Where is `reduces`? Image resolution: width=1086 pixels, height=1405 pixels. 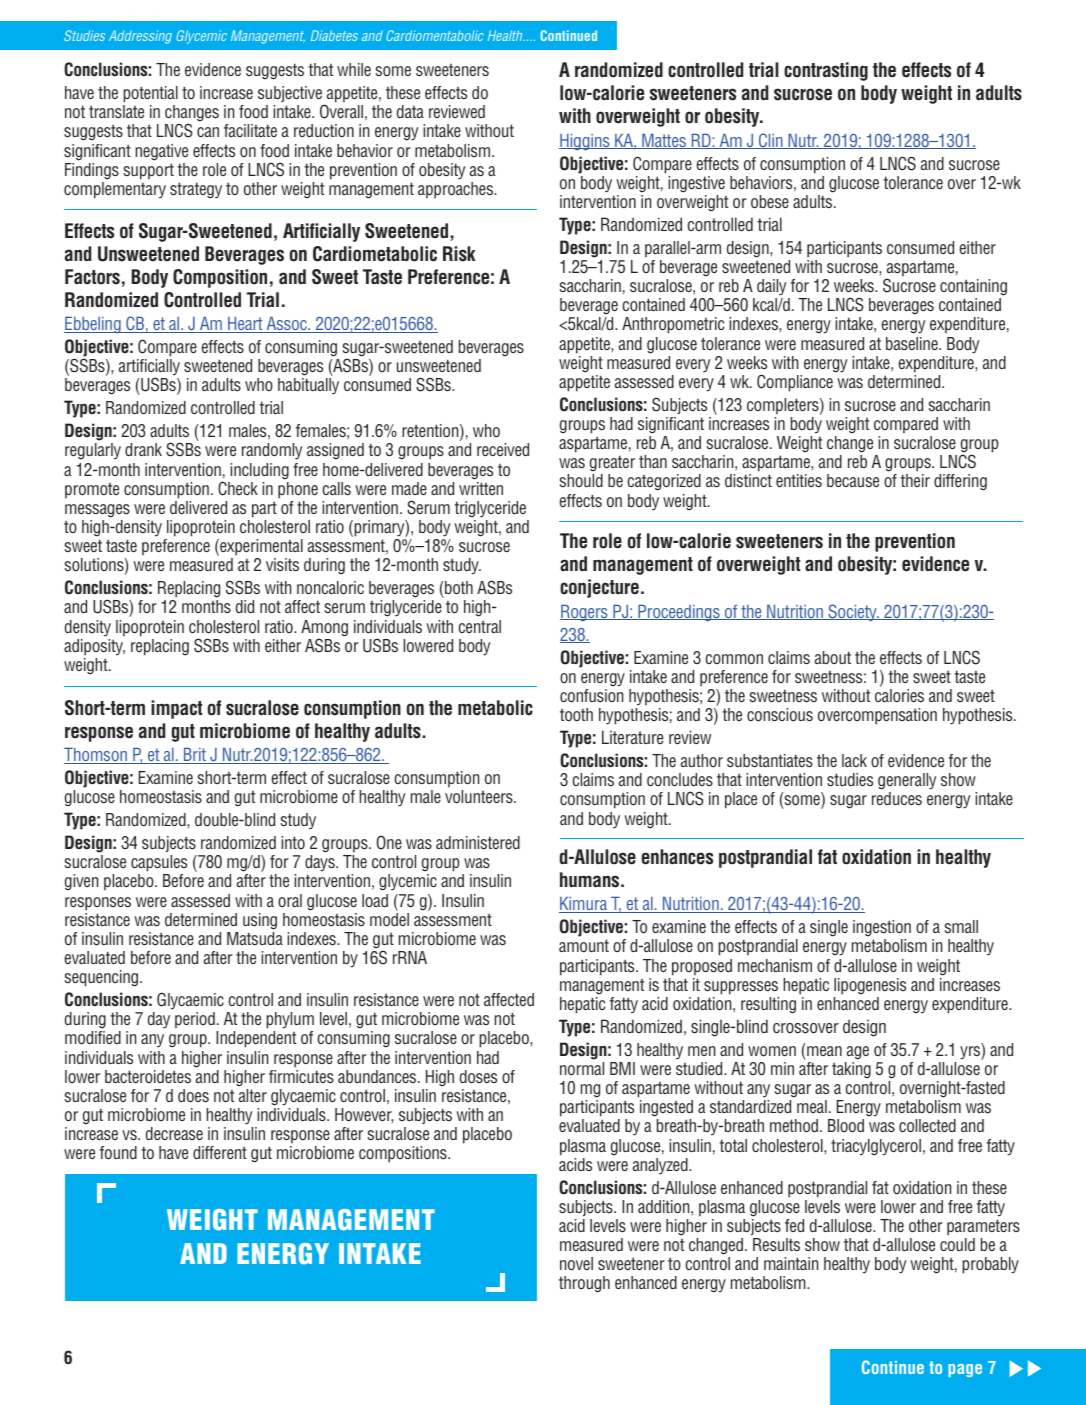
reduces is located at coordinates (897, 798).
